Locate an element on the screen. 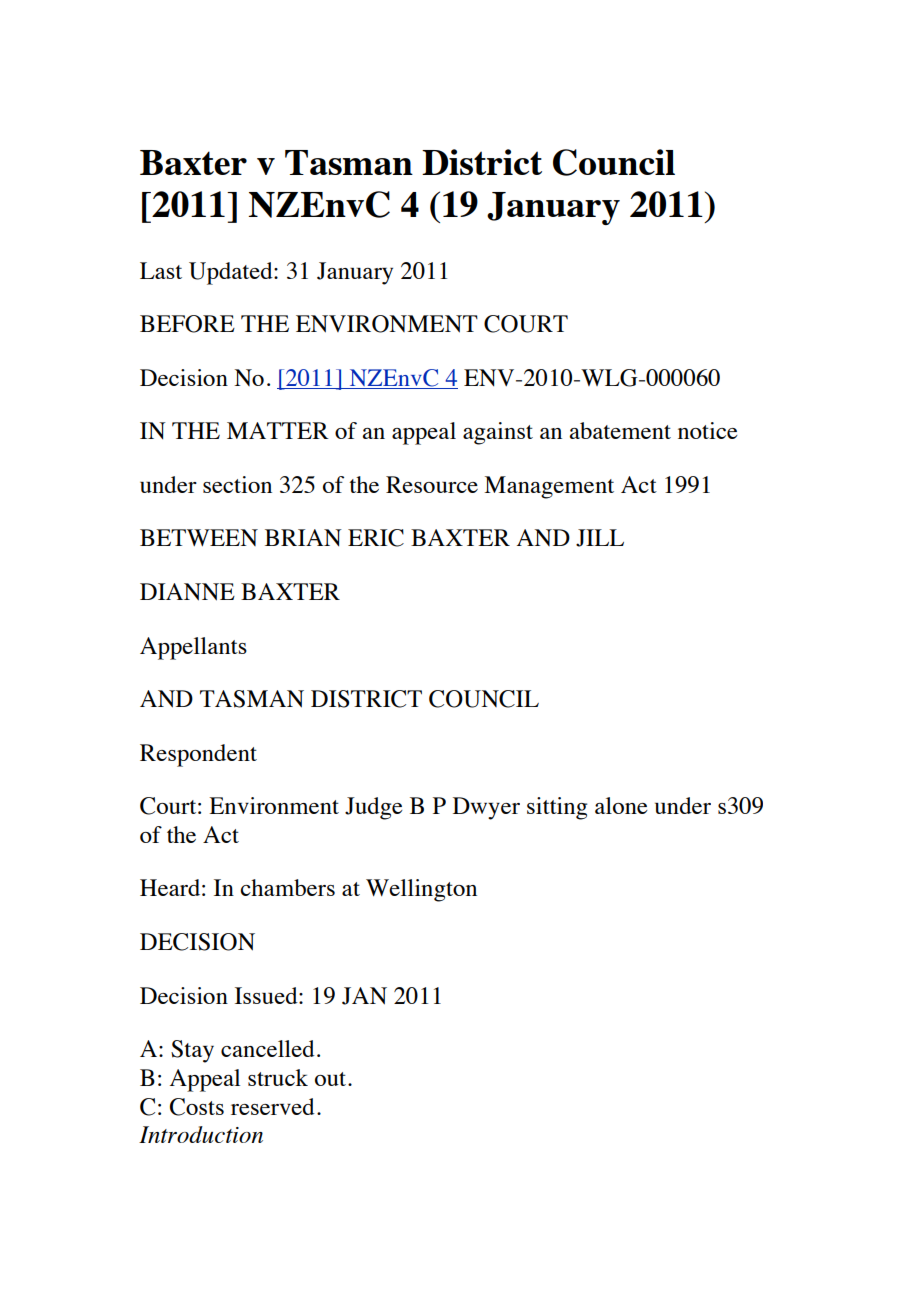 The height and width of the screenshot is (1308, 924). Costs is located at coordinates (197, 1107).
